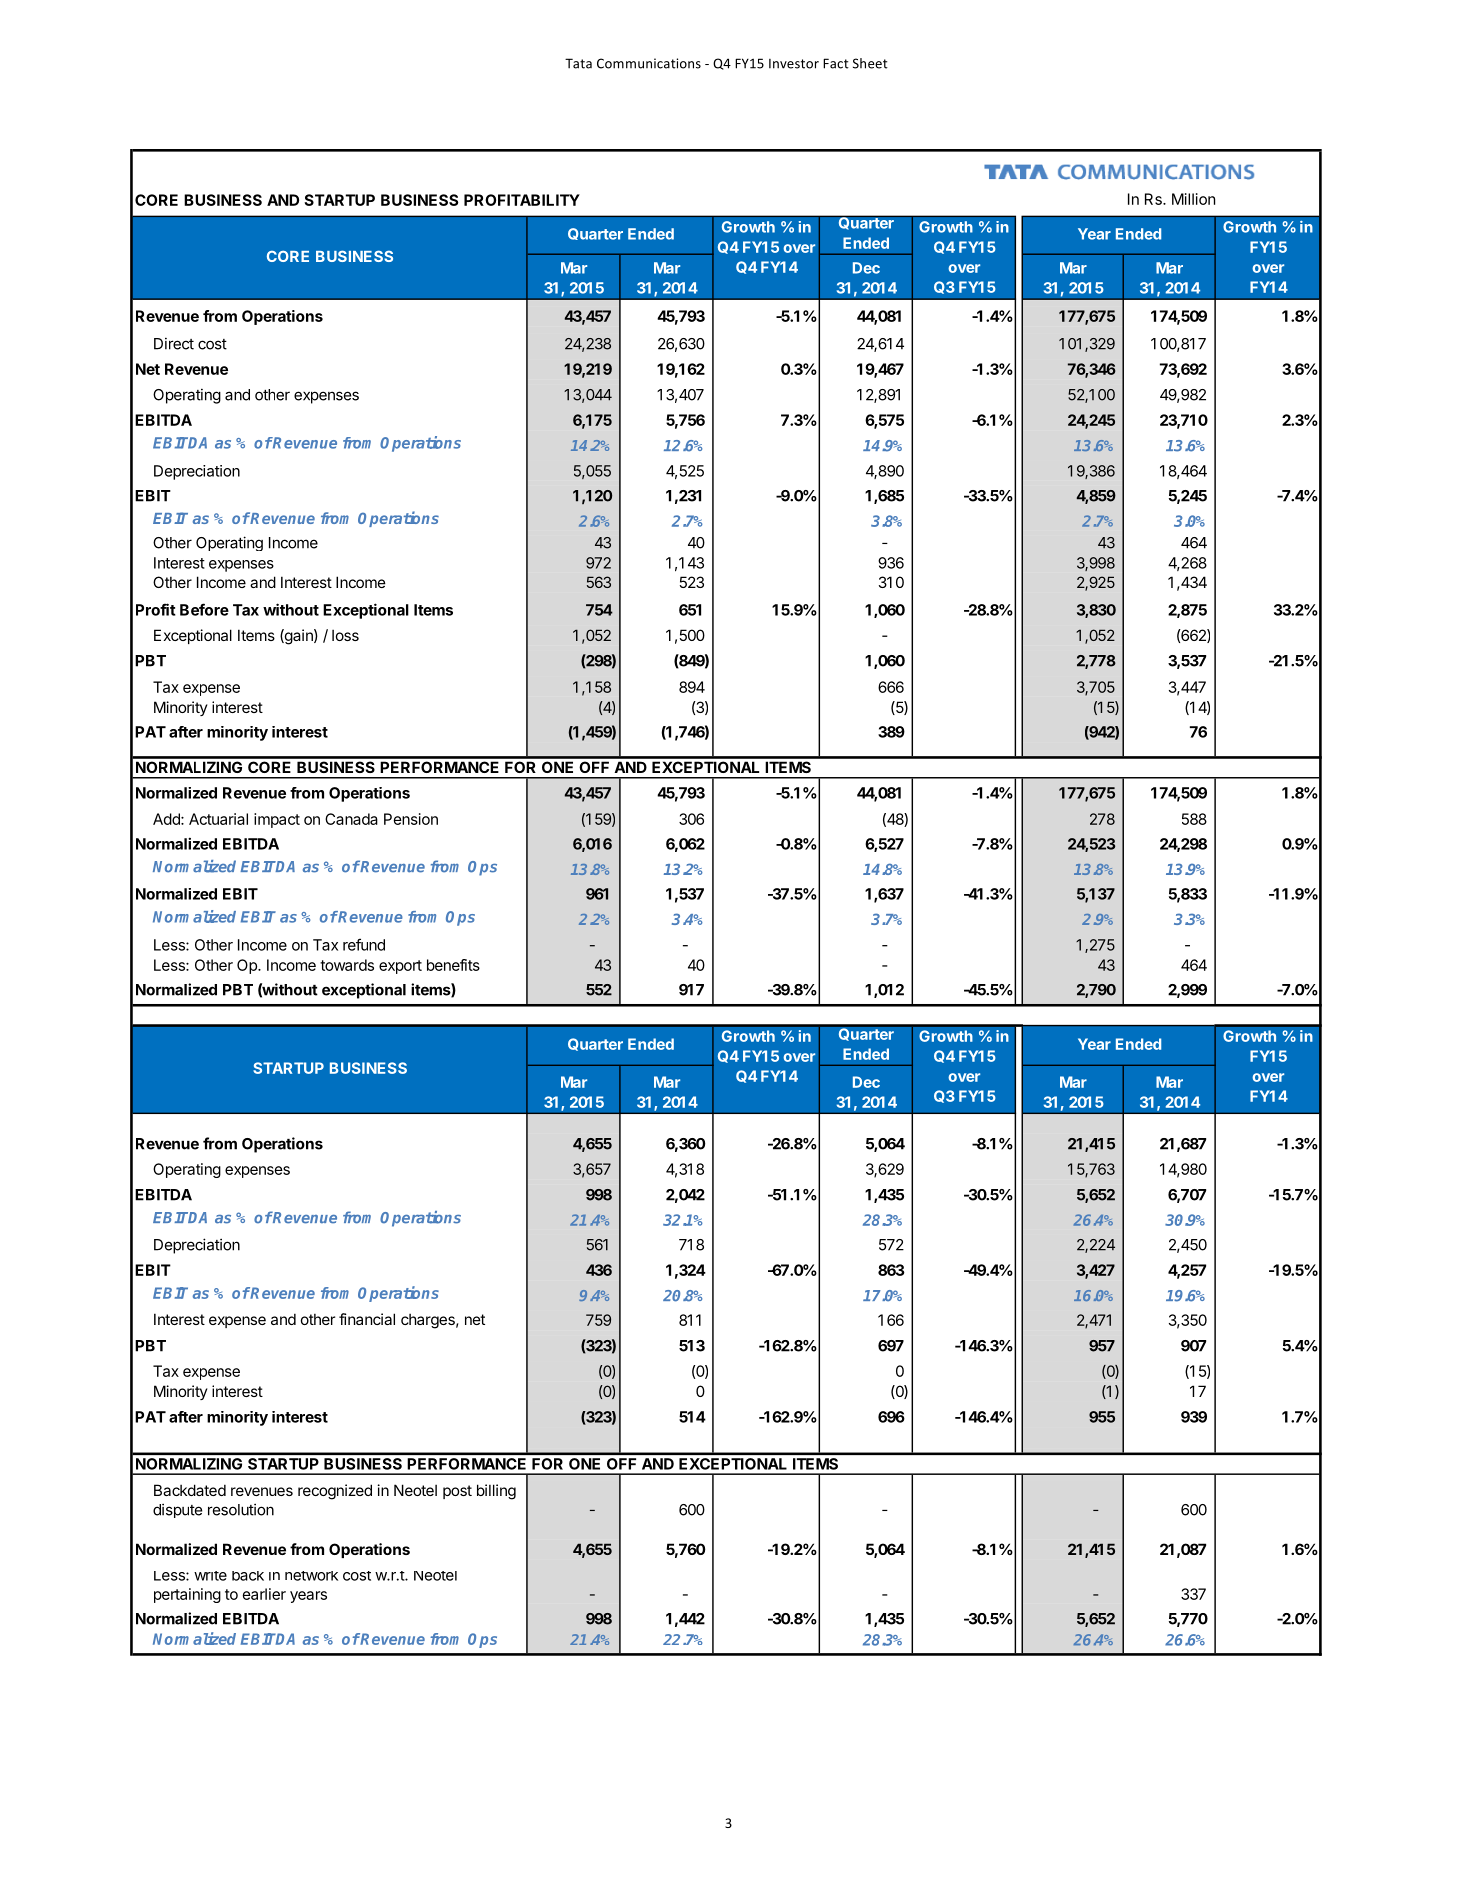 This screenshot has height=1888, width=1459. Describe the element at coordinates (411, 819) in the screenshot. I see `Pension` at that location.
